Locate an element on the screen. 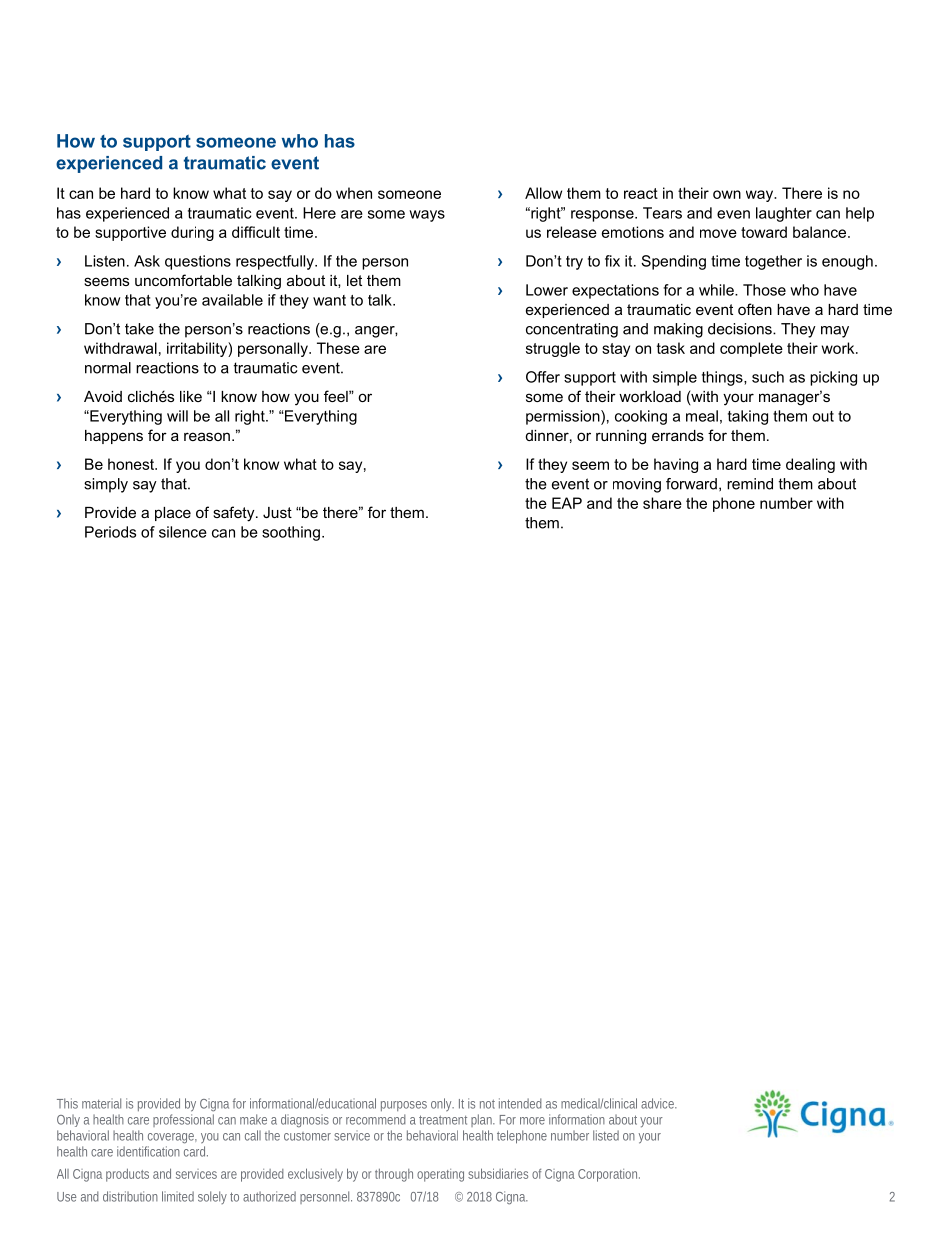 This screenshot has width=952, height=1233. silence is located at coordinates (183, 532).
